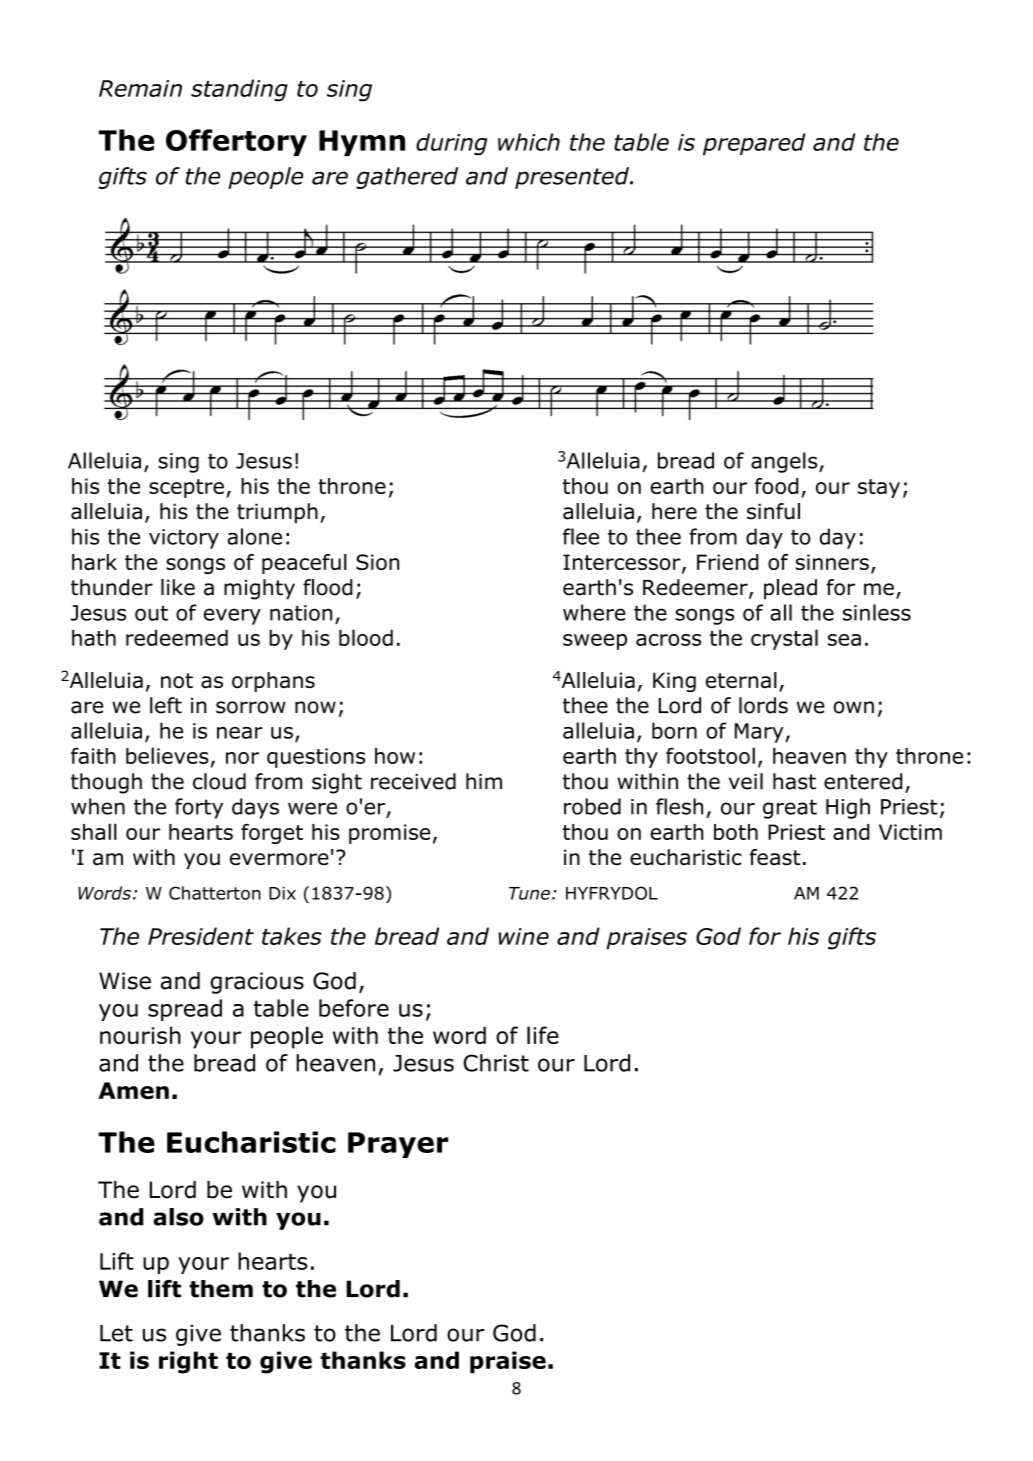 The height and width of the image is (1461, 1033). Describe the element at coordinates (188, 1362) in the image. I see `right` at that location.
